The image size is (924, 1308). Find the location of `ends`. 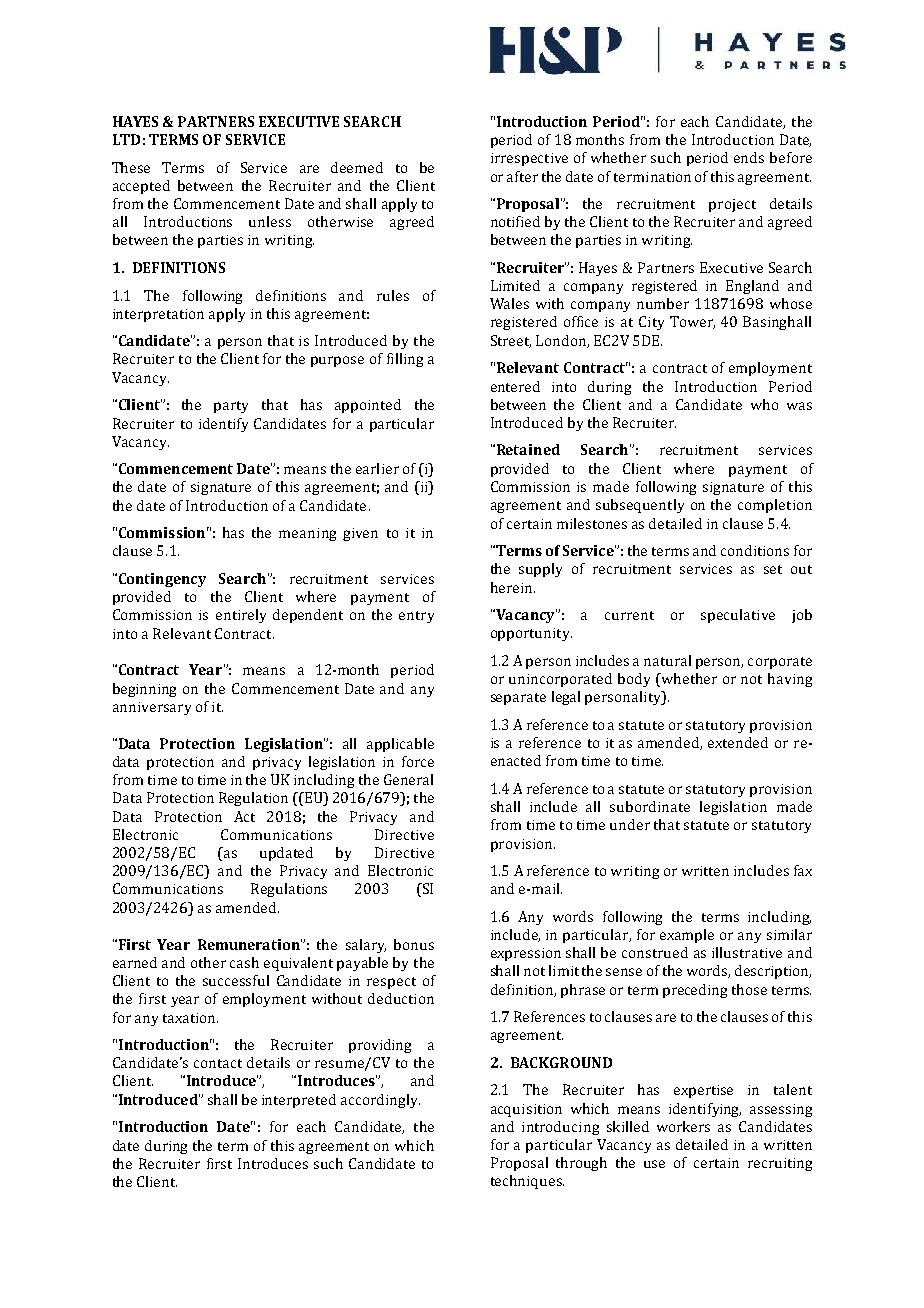

ends is located at coordinates (749, 157).
